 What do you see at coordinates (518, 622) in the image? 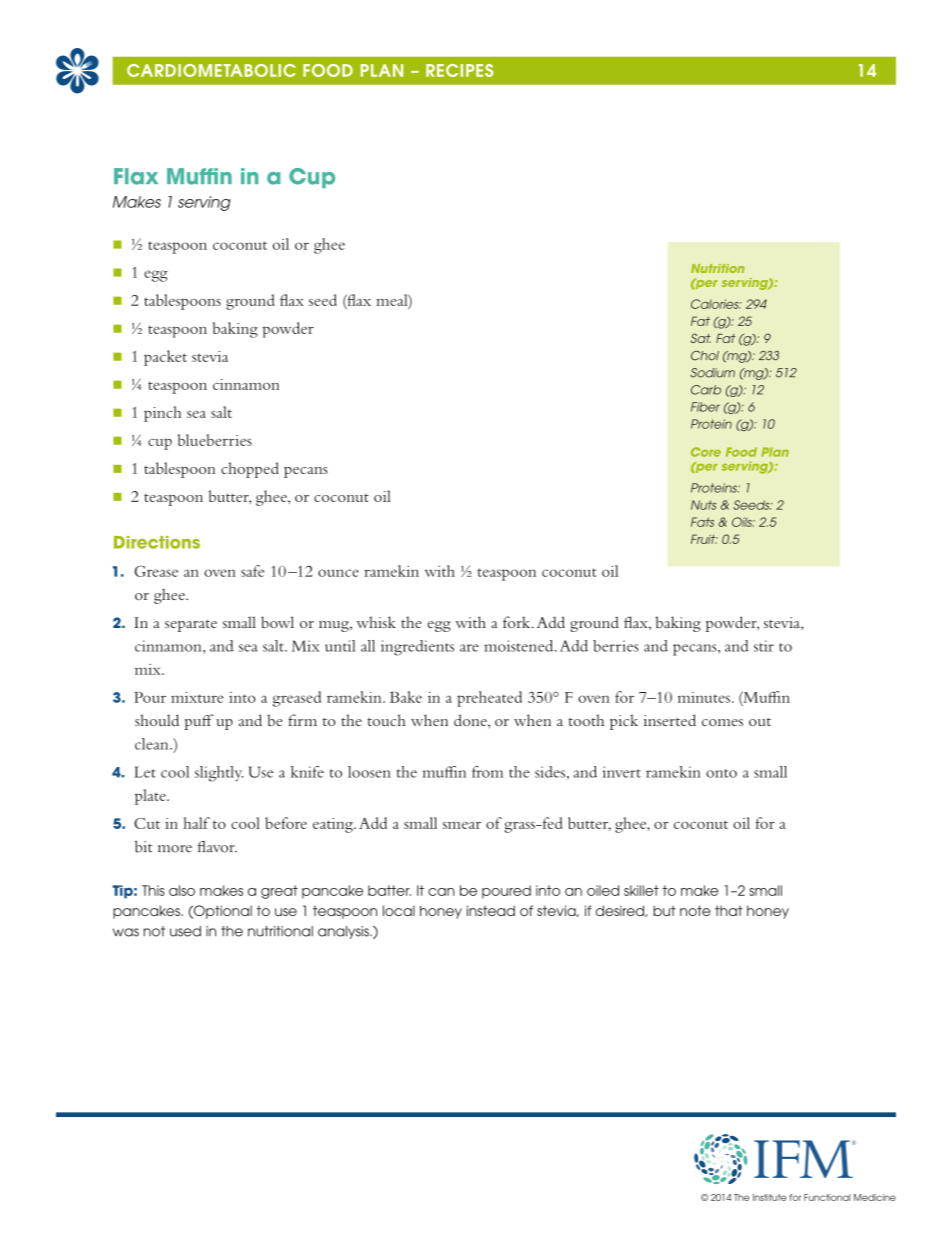
I see `fork` at bounding box center [518, 622].
